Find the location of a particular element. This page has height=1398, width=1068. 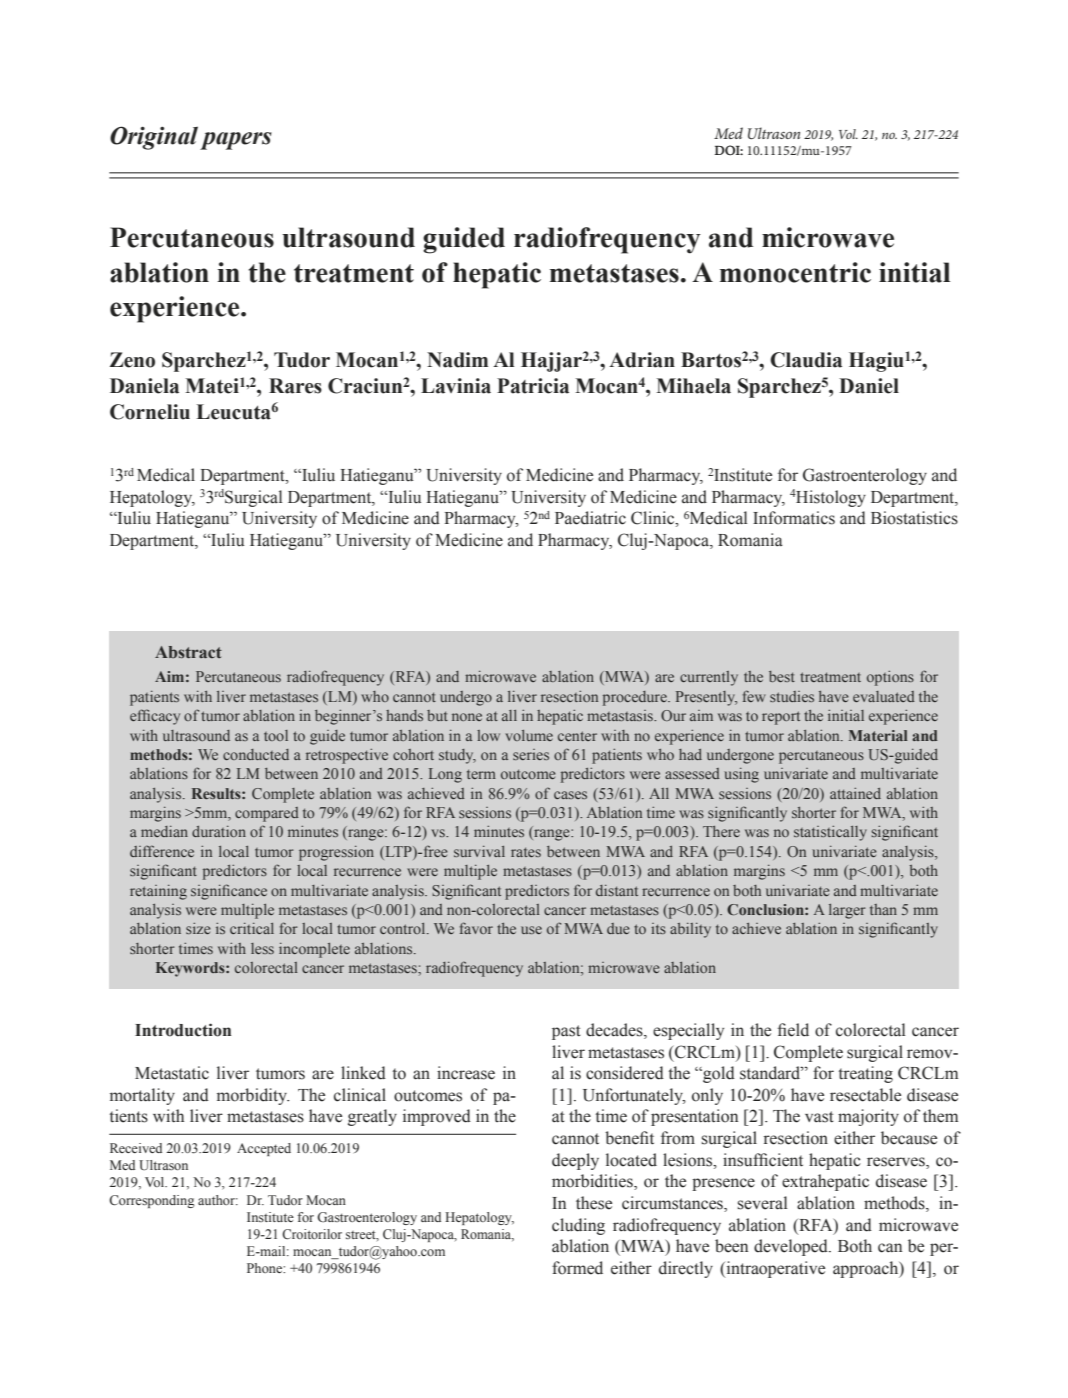

Abstract is located at coordinates (188, 652).
